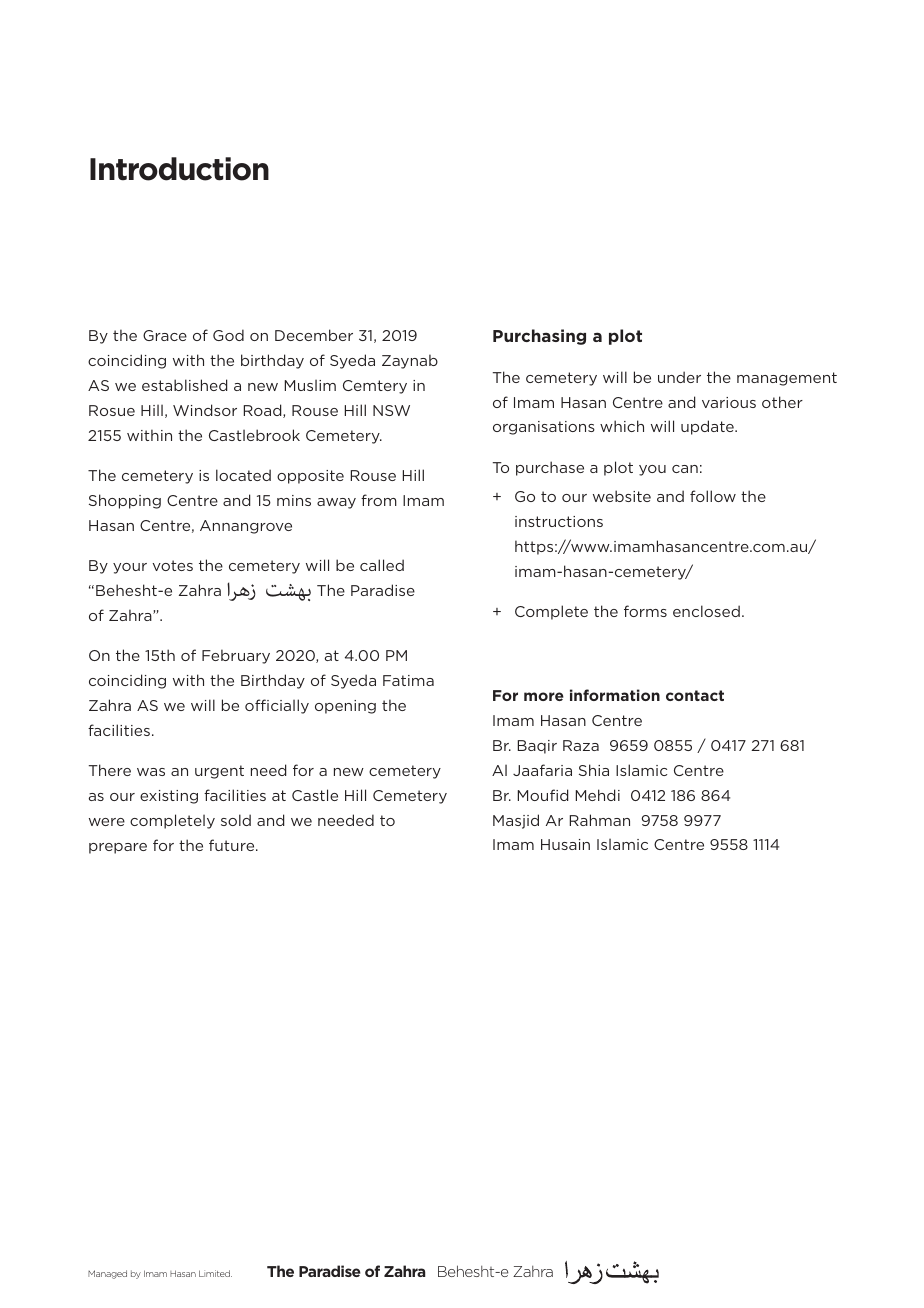  I want to click on Purchasing, so click(539, 337).
